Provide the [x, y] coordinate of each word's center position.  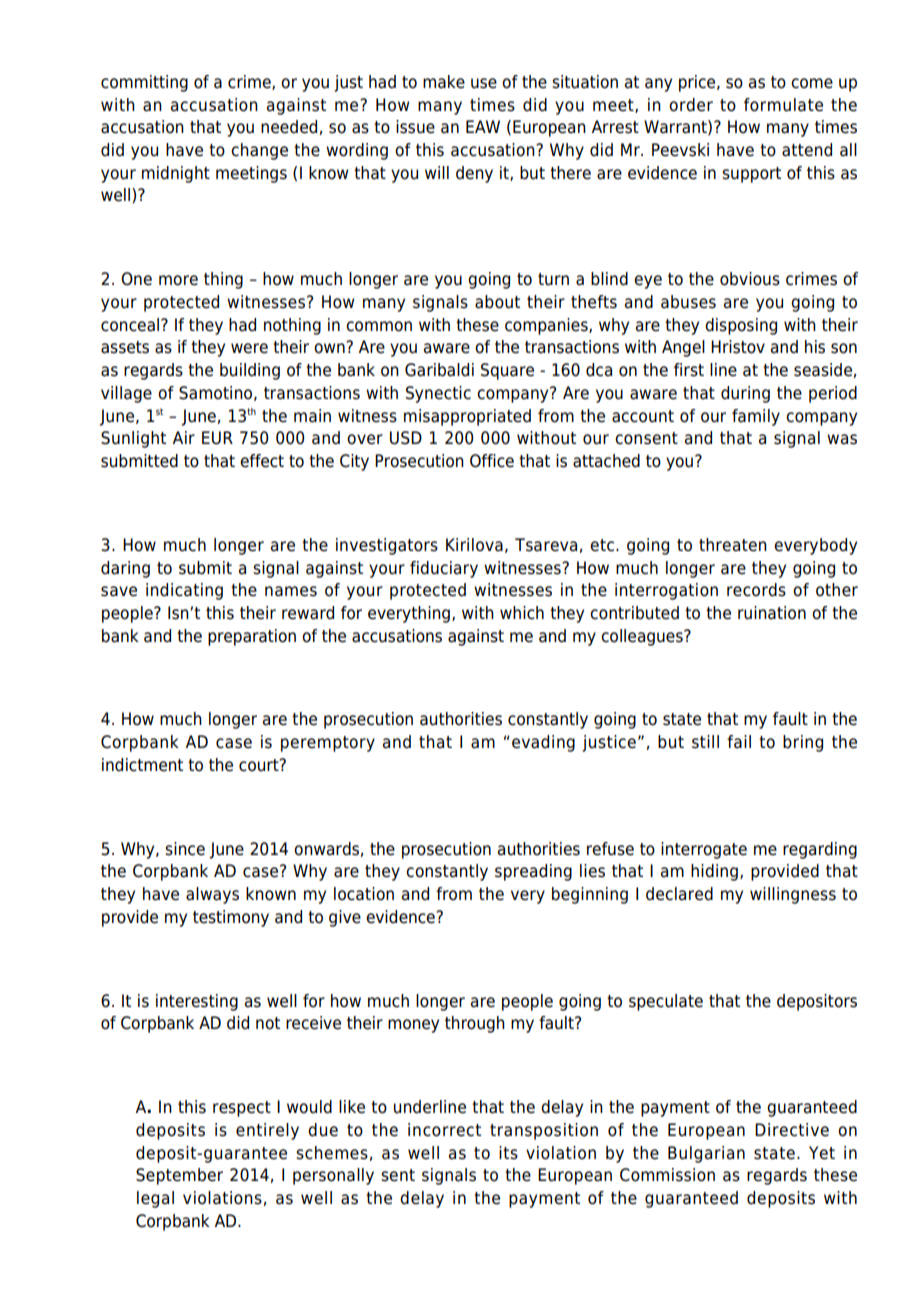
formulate [783, 105]
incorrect [444, 1130]
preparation [252, 637]
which [522, 613]
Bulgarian [706, 1154]
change [259, 151]
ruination [772, 613]
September [179, 1176]
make [444, 82]
